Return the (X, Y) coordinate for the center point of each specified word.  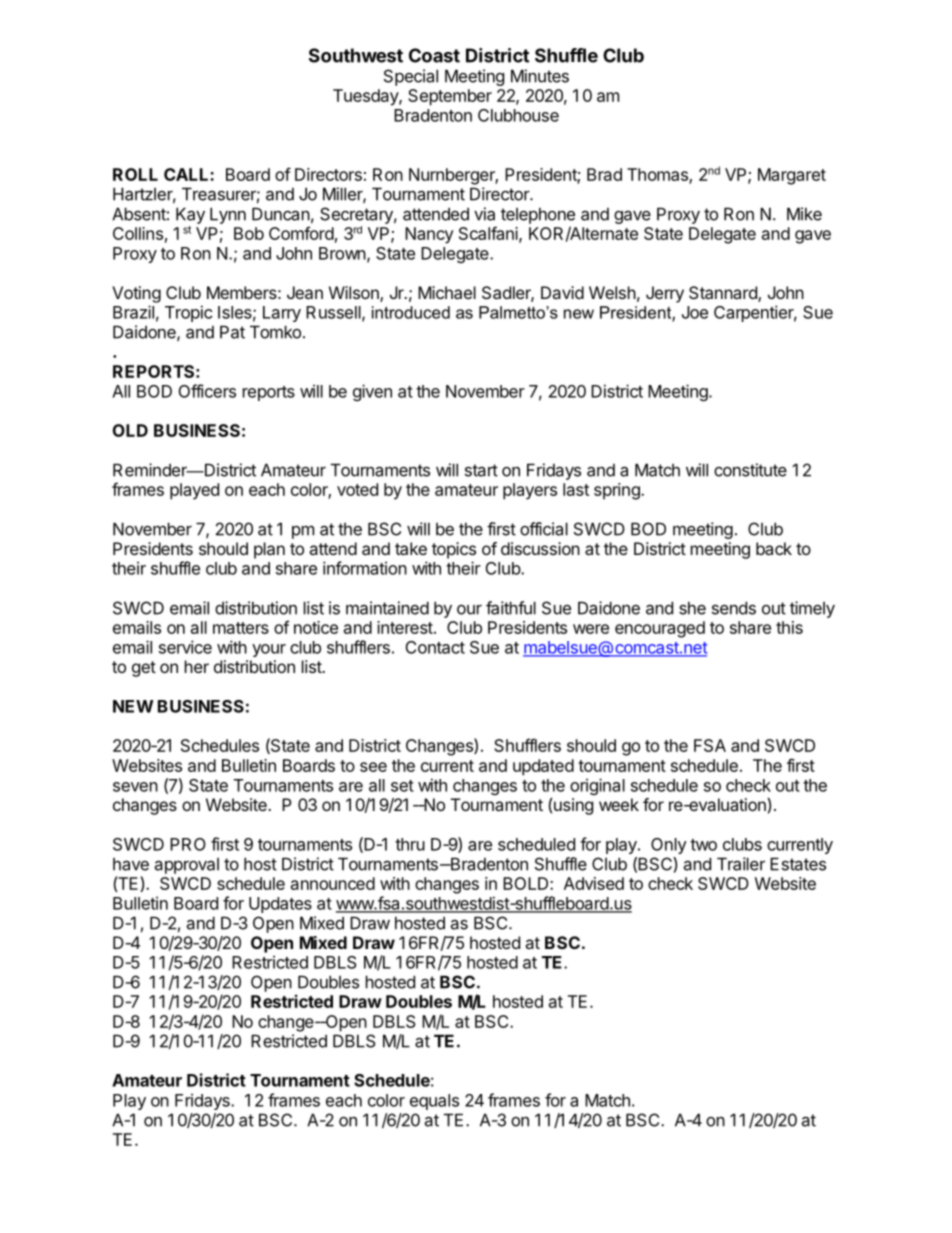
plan (269, 550)
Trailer (741, 864)
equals (434, 1102)
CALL (187, 174)
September (450, 97)
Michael (447, 292)
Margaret (792, 176)
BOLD (527, 883)
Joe (695, 312)
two (703, 845)
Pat (232, 332)
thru (410, 844)
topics (454, 550)
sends (734, 608)
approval (187, 866)
